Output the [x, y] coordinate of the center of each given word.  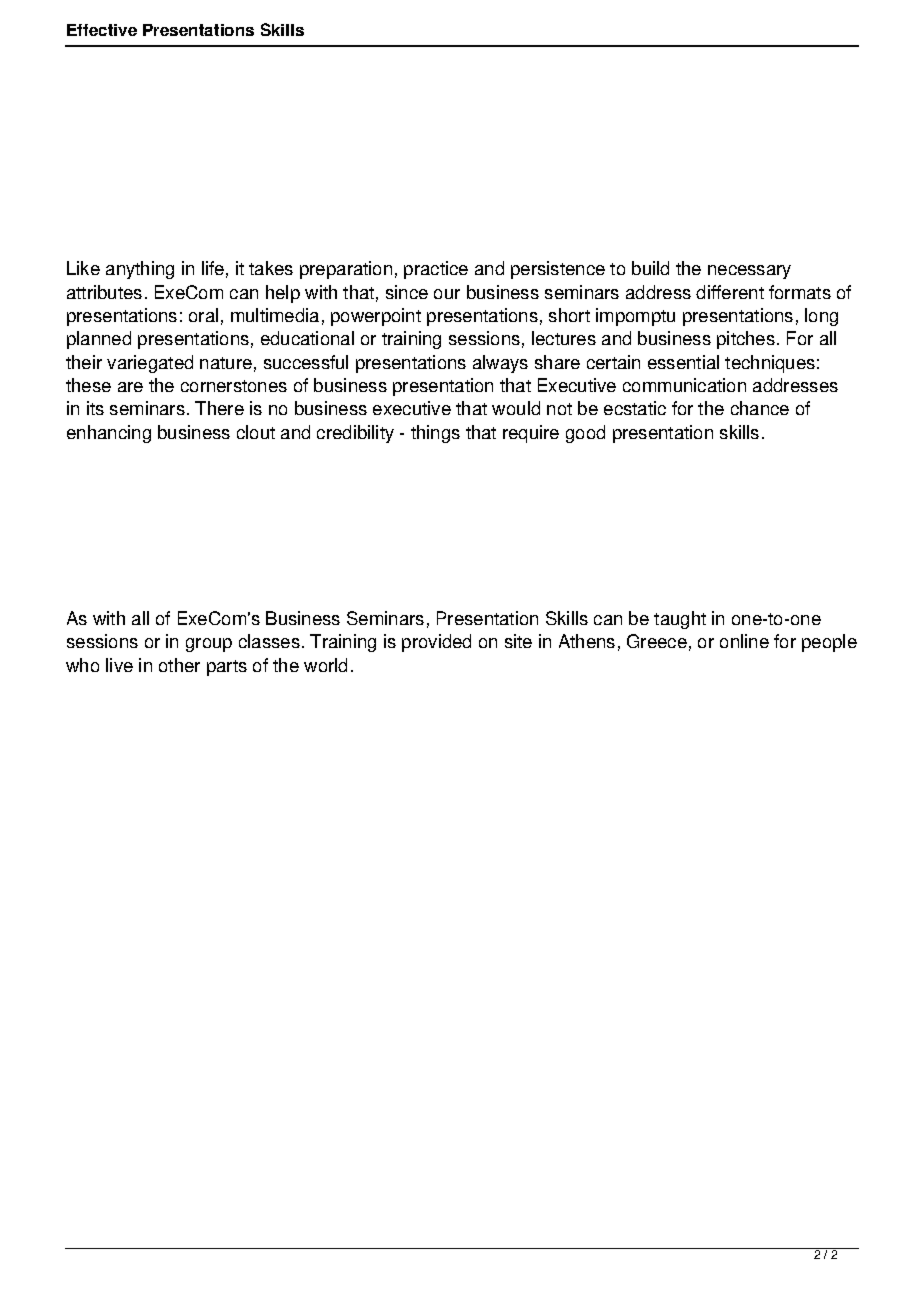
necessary [749, 272]
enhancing [109, 434]
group [209, 645]
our [447, 294]
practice [436, 270]
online [744, 641]
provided [436, 643]
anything [140, 270]
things [435, 434]
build [650, 268]
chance [760, 408]
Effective [102, 30]
